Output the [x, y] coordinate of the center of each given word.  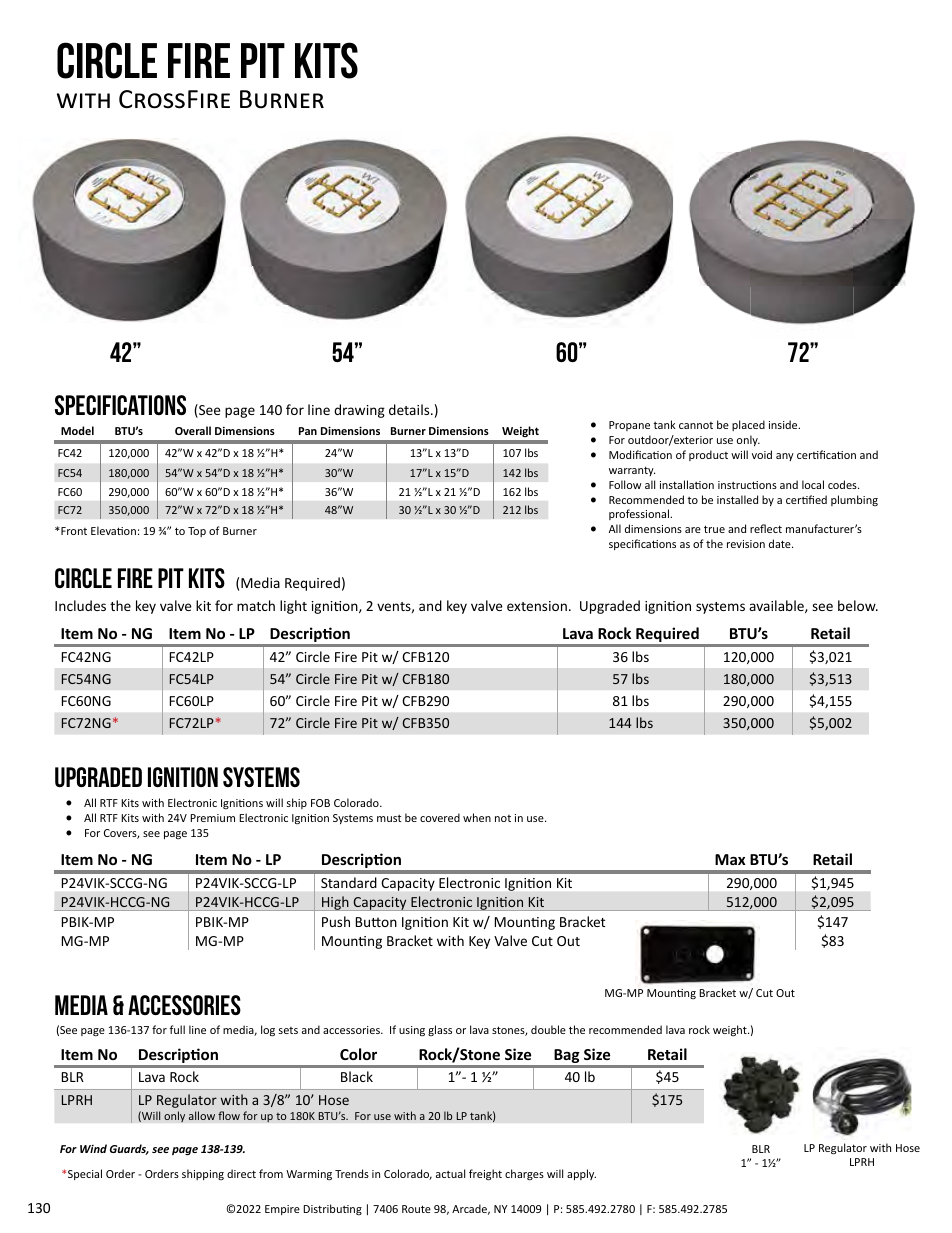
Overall [193, 430]
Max [730, 859]
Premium [212, 818]
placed [748, 425]
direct [241, 1173]
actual [450, 1173]
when [477, 817]
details [410, 409]
